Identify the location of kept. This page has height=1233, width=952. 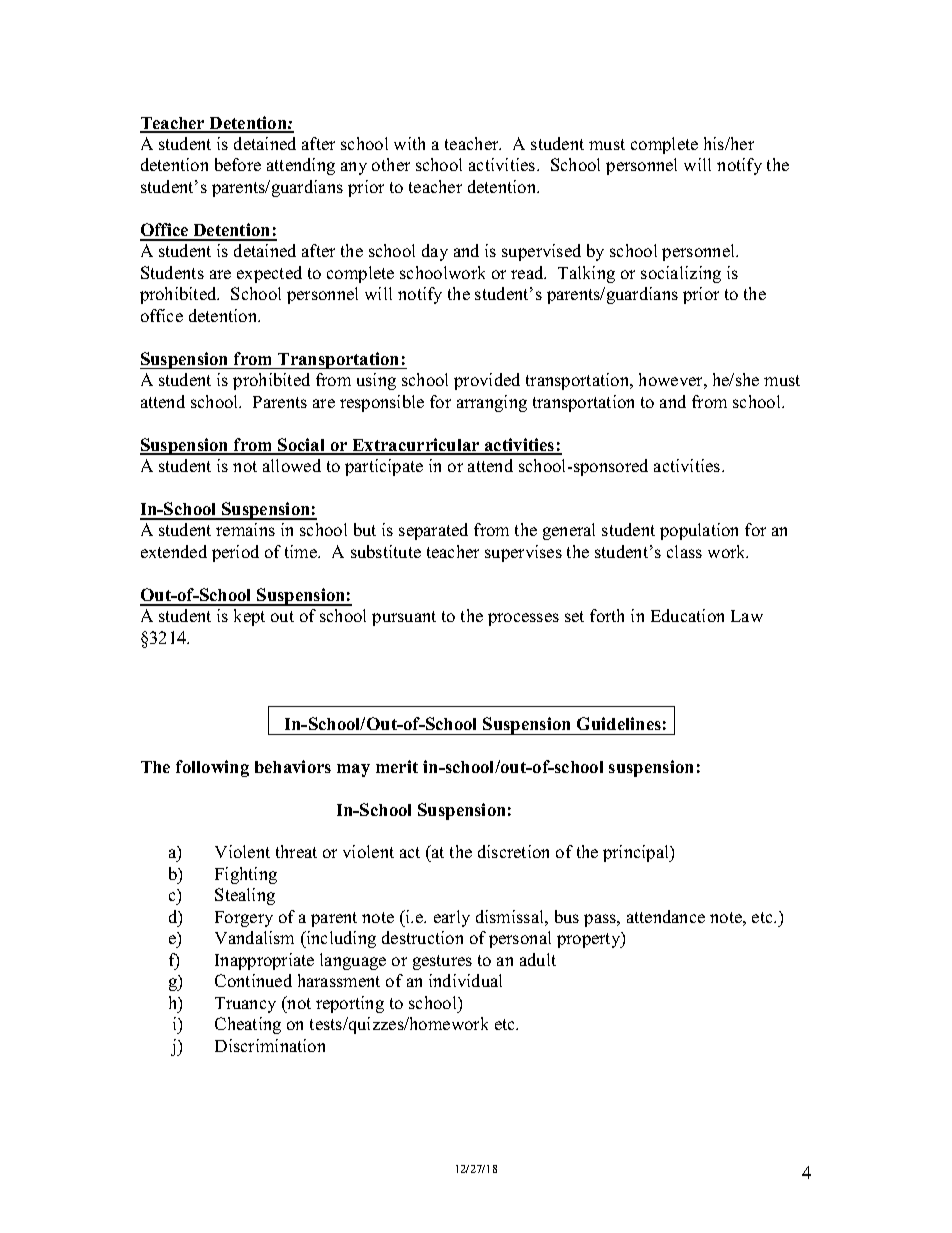
(249, 617).
